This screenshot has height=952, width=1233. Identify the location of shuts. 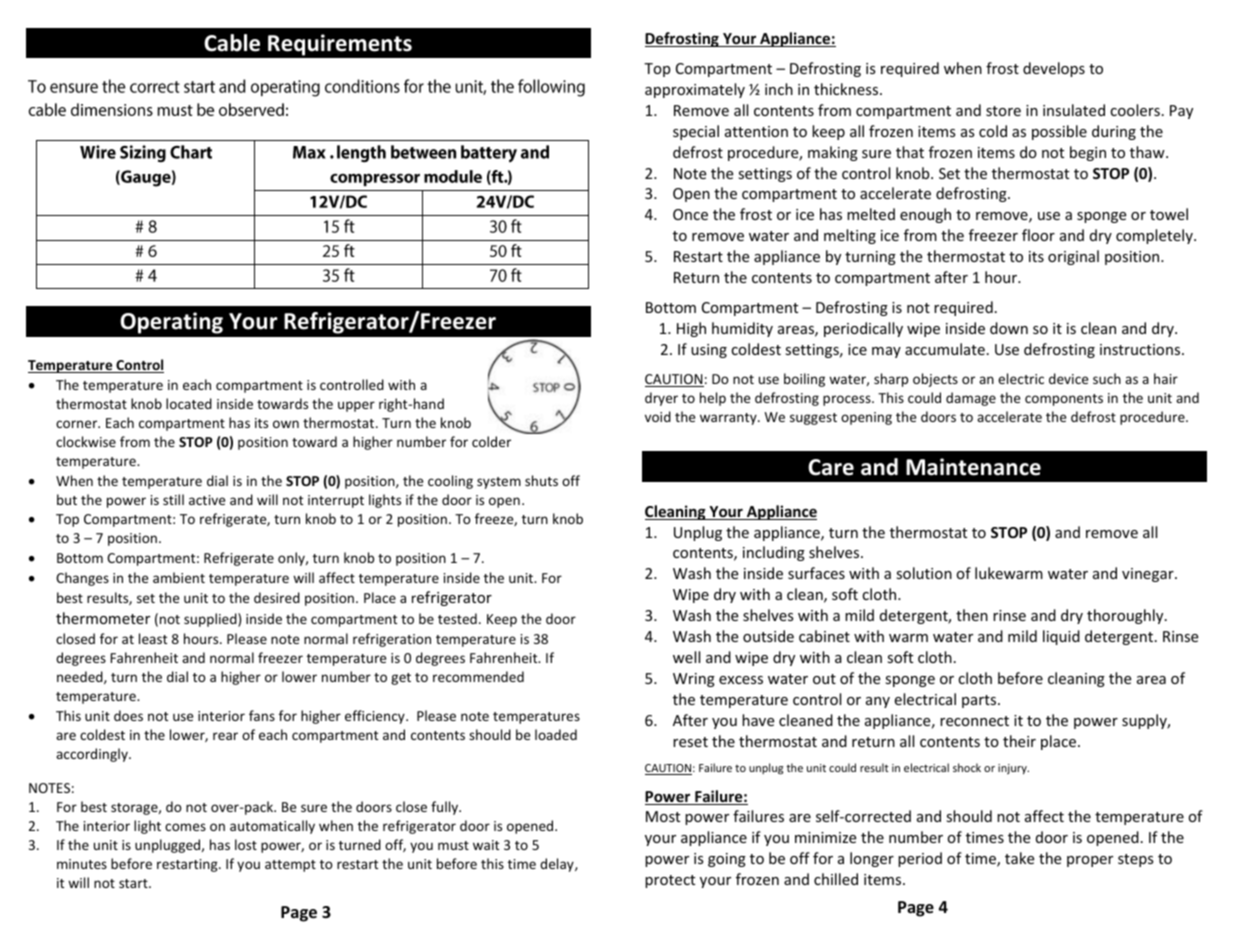
(541, 480).
